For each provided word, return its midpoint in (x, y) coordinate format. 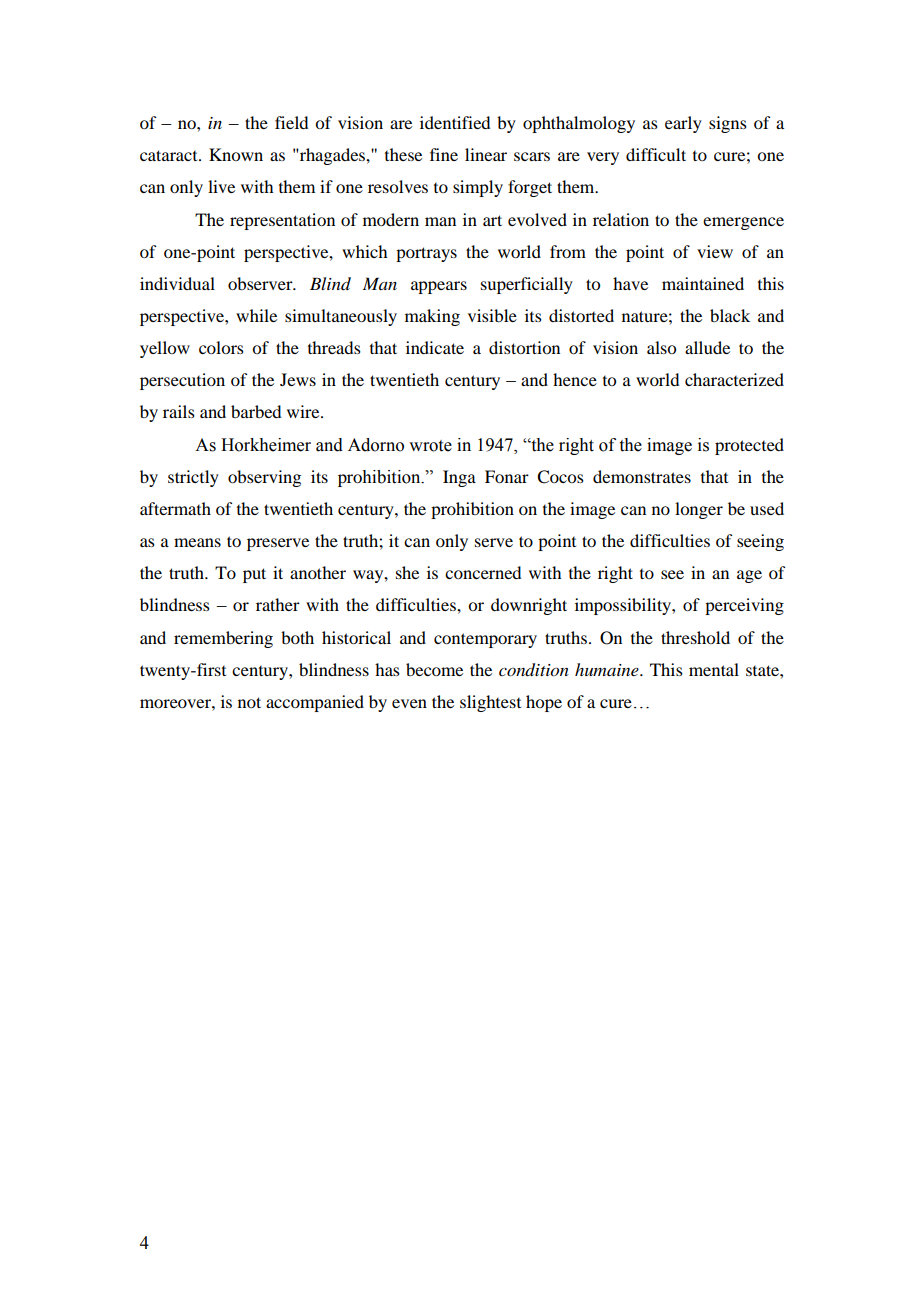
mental (714, 669)
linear (486, 154)
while (256, 315)
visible (492, 315)
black (730, 315)
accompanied (315, 703)
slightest (490, 703)
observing (264, 478)
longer (699, 510)
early (683, 124)
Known (236, 154)
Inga (459, 478)
